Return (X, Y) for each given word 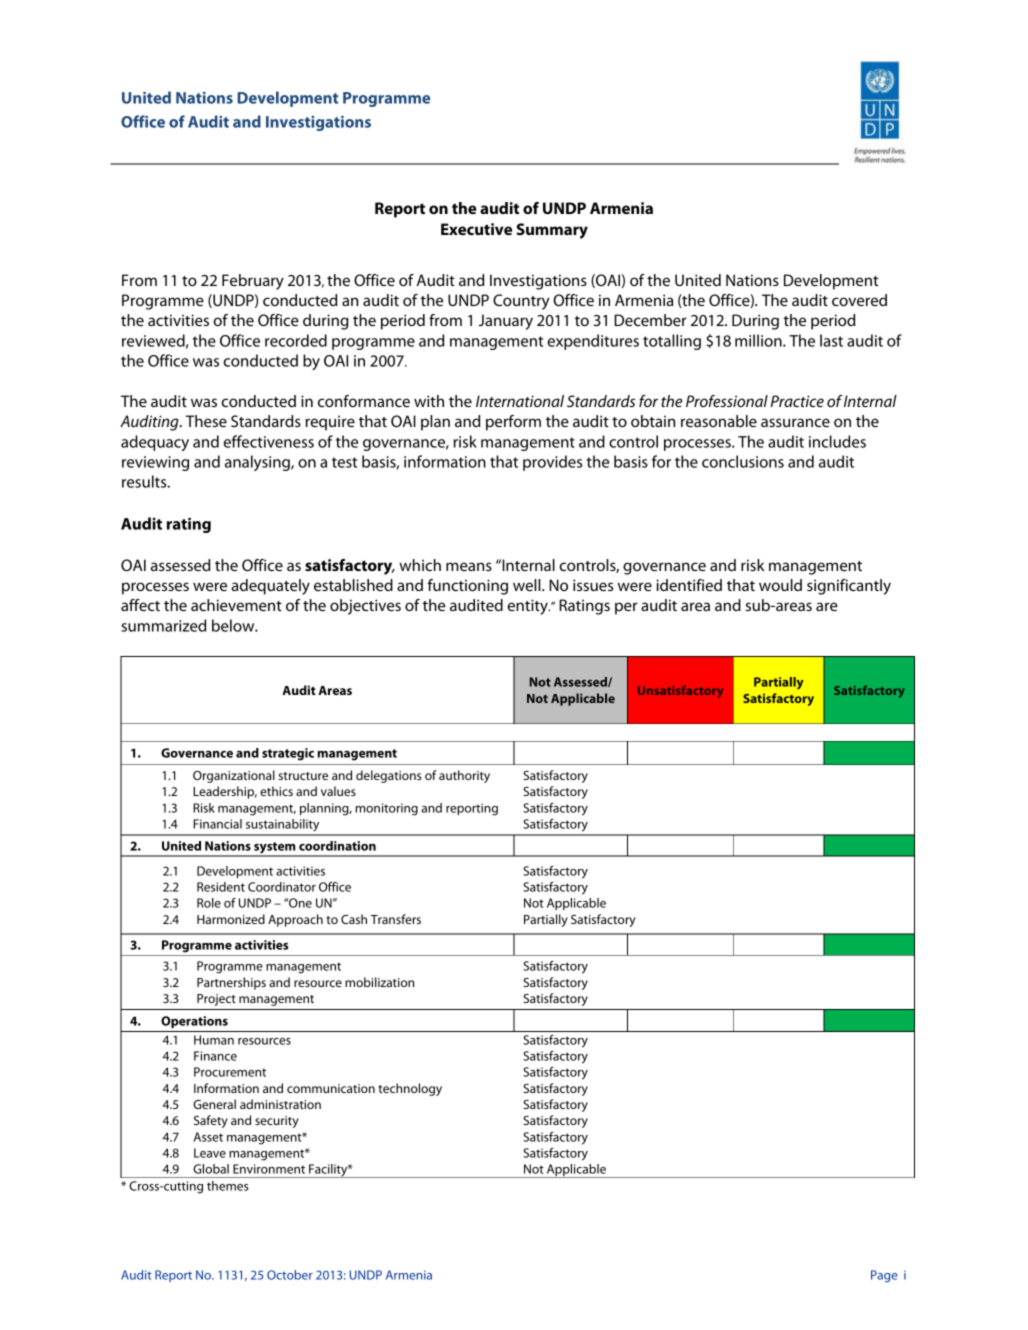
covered (859, 300)
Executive (476, 229)
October (290, 1275)
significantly (849, 587)
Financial (217, 824)
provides (552, 463)
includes (837, 441)
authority (464, 776)
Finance (215, 1056)
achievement (236, 605)
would (780, 585)
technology (410, 1089)
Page (884, 1276)
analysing (258, 463)
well (528, 585)
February (253, 282)
